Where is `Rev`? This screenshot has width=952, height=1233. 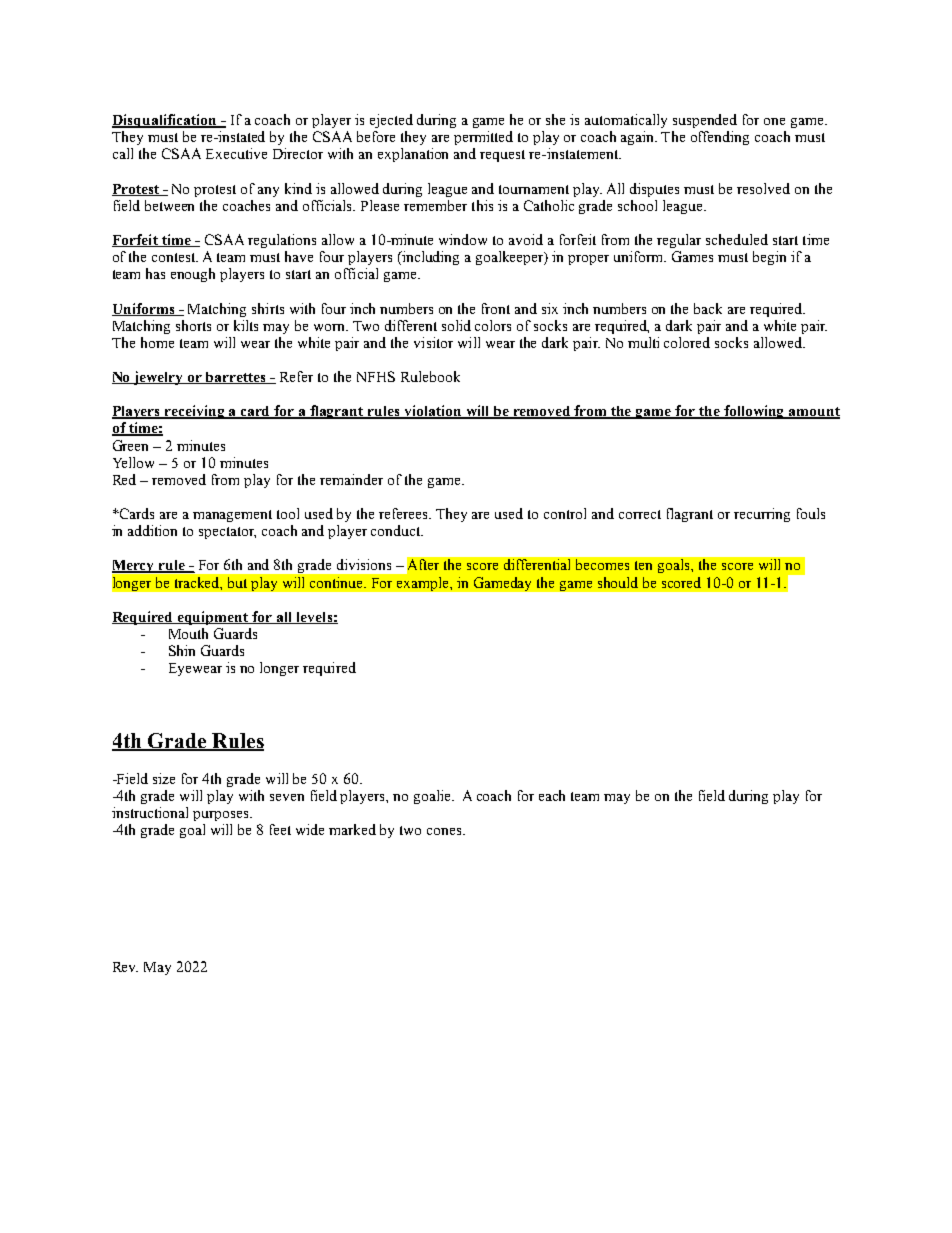 Rev is located at coordinates (125, 967).
